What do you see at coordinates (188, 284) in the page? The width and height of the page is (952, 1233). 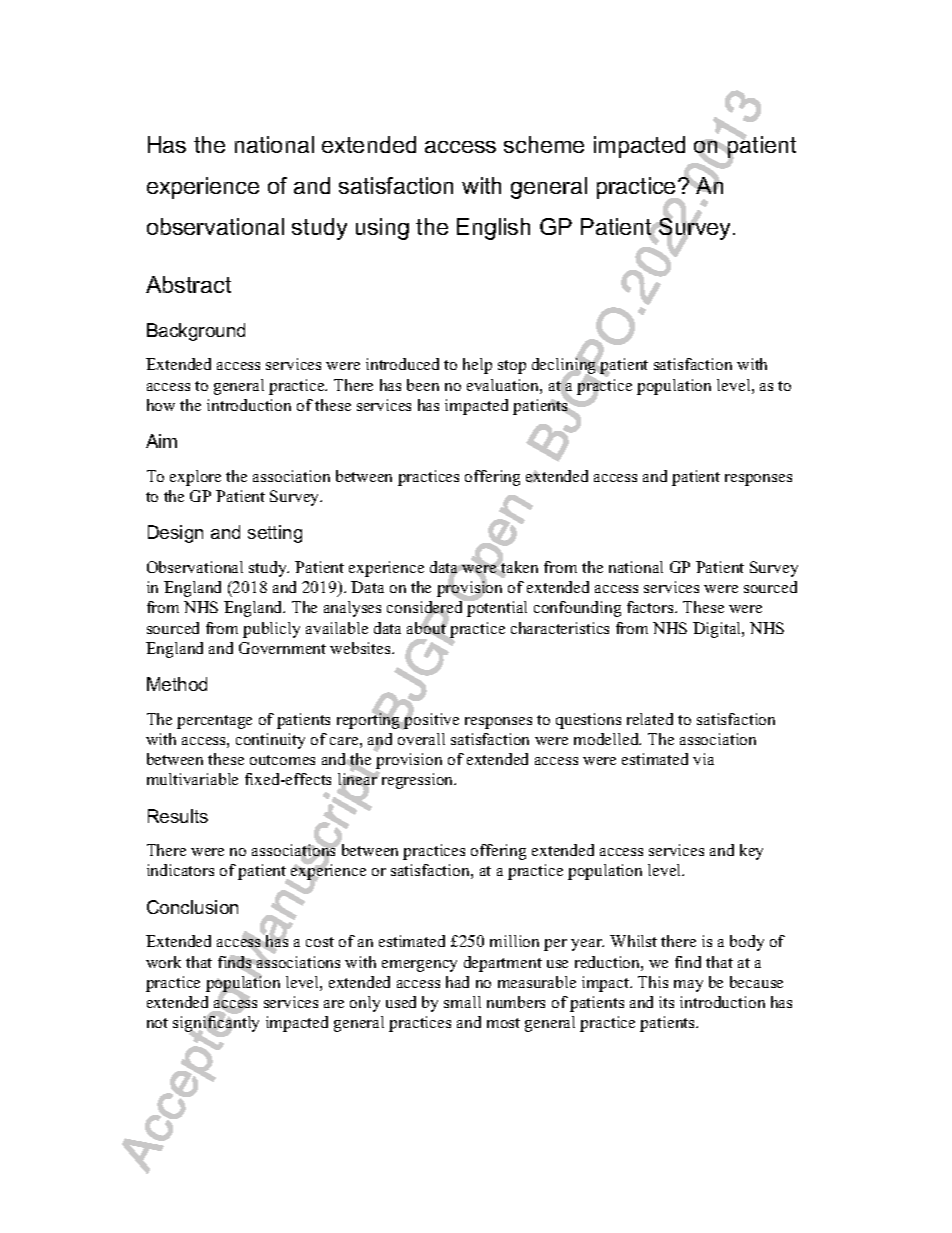 I see `Abstract` at bounding box center [188, 284].
